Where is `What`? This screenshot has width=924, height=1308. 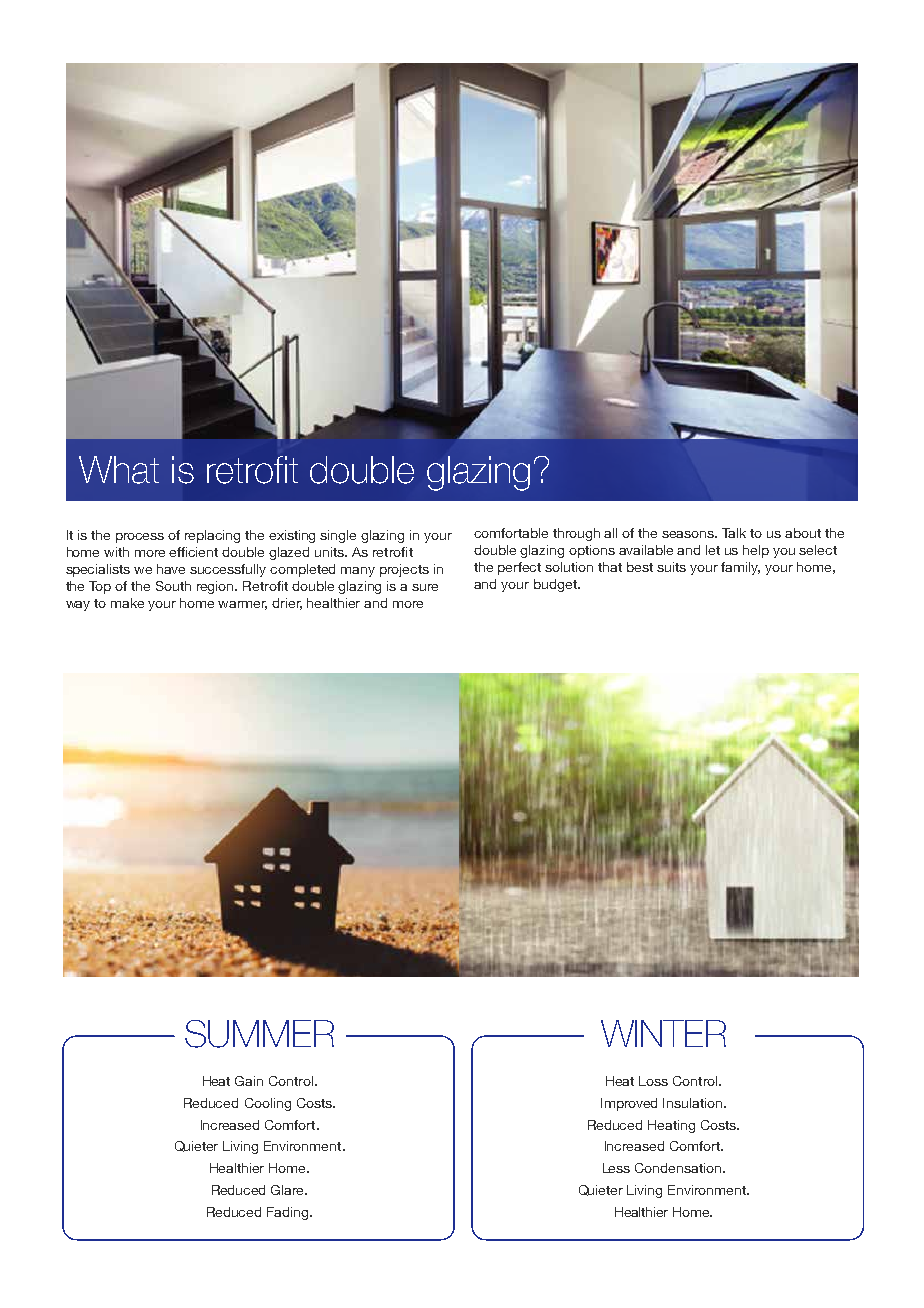 What is located at coordinates (119, 470).
